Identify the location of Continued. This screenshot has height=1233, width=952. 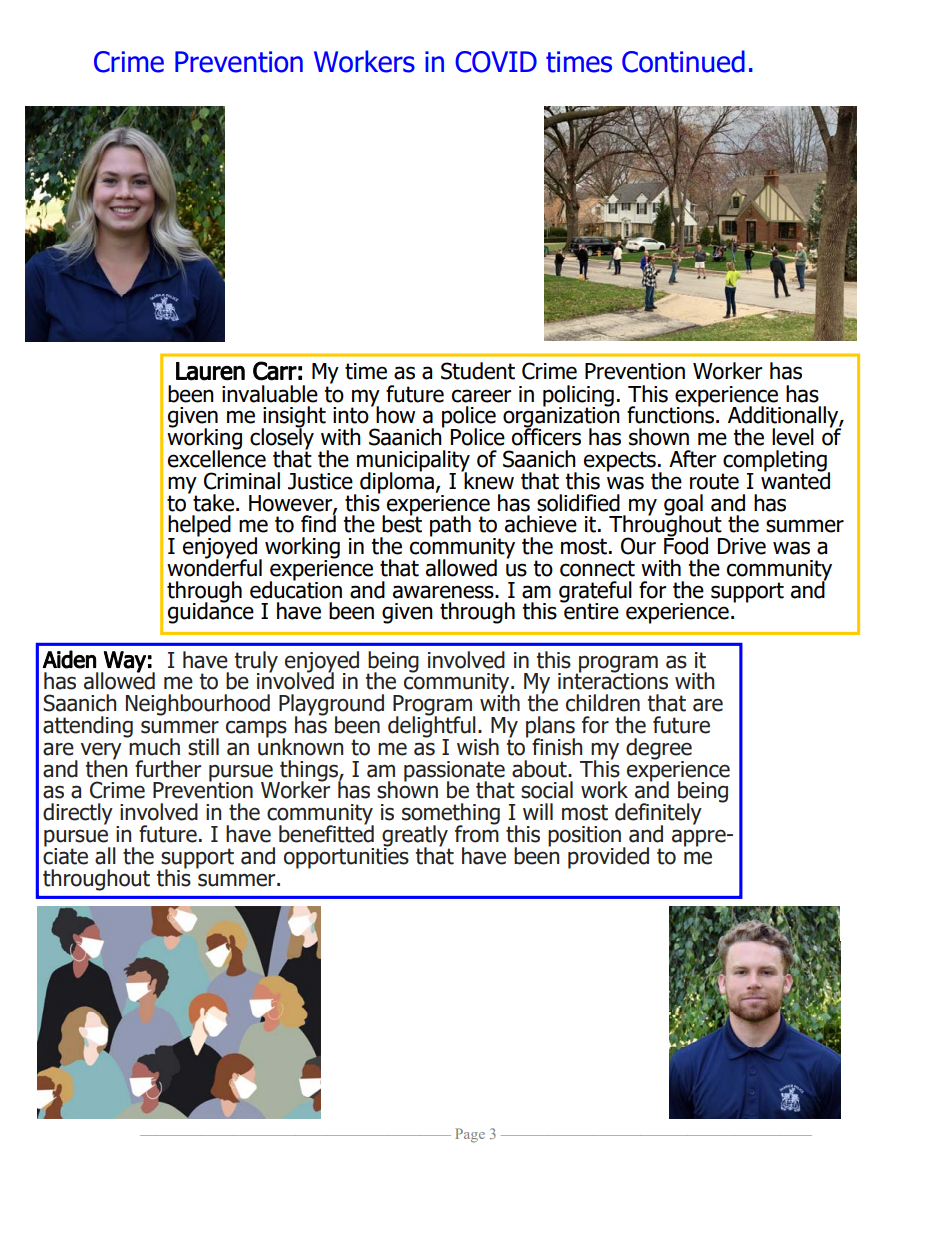
(683, 61).
